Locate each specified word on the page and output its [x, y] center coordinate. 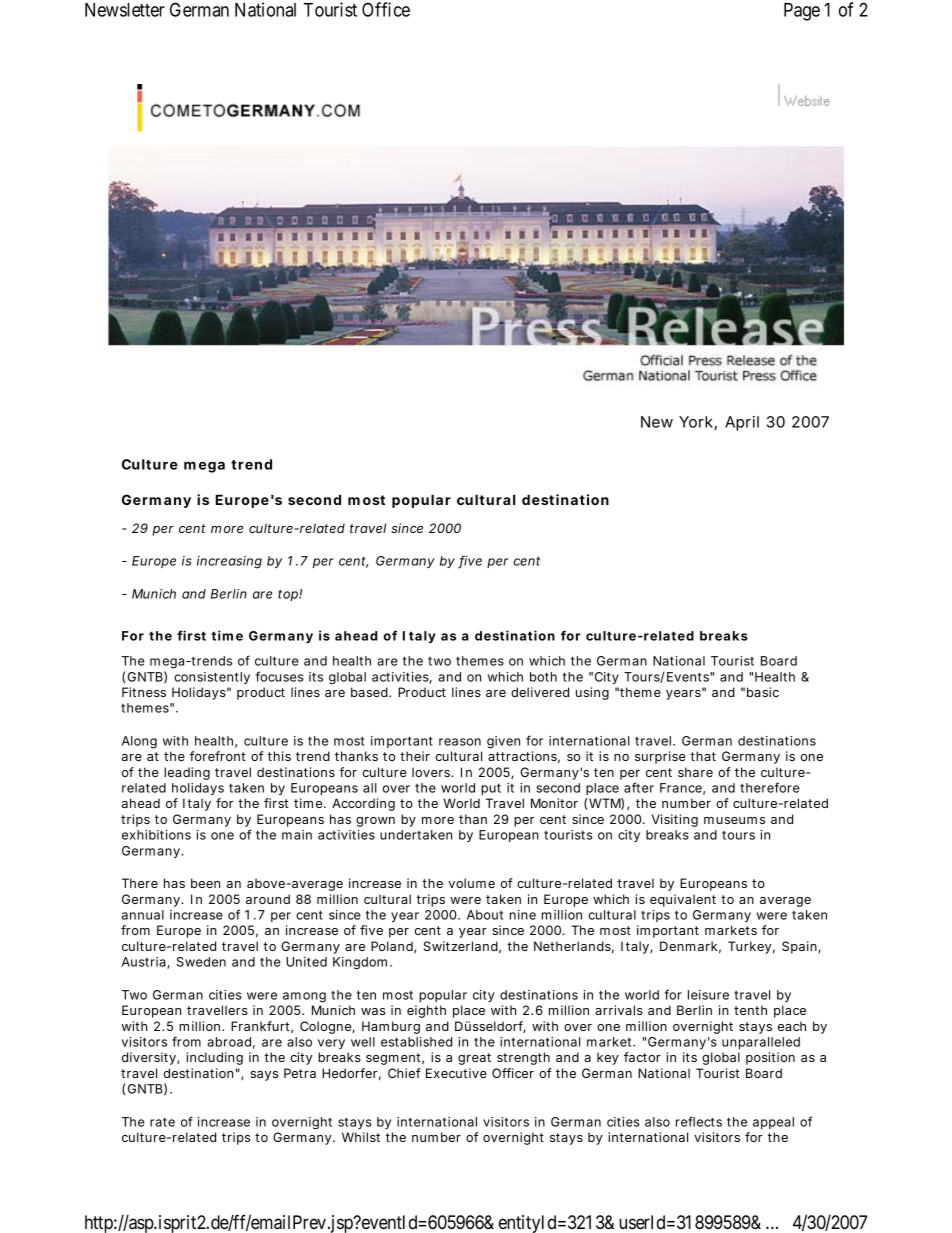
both [543, 677]
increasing [229, 562]
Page [802, 12]
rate [162, 1122]
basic [763, 692]
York [696, 422]
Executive [456, 1073]
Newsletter [125, 10]
